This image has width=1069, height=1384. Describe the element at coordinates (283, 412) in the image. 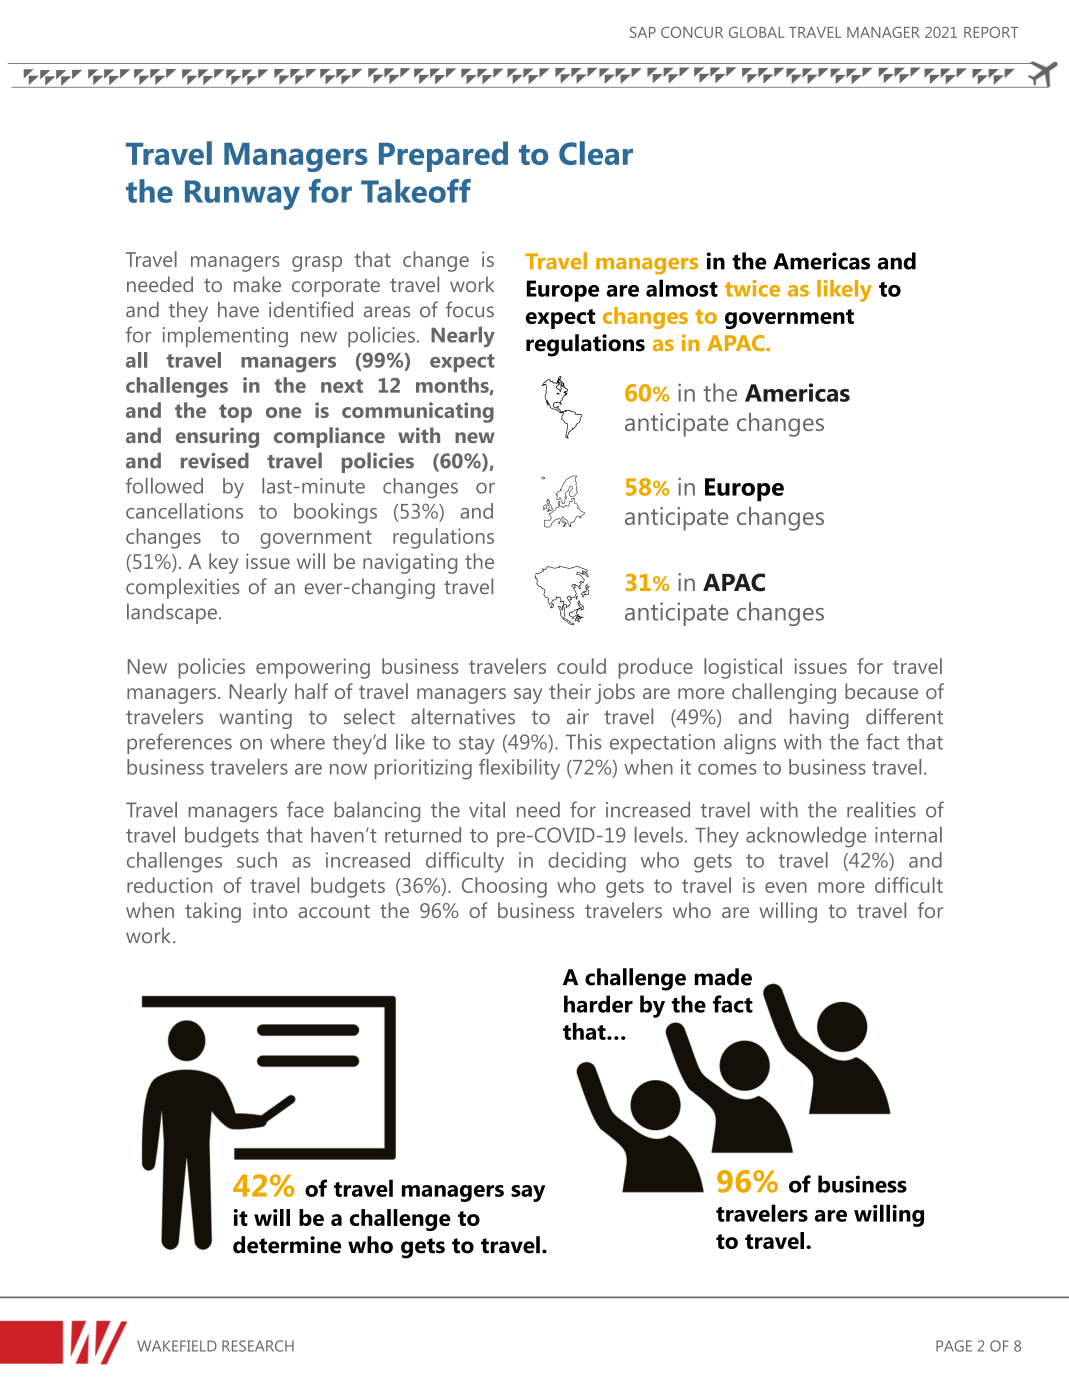

I see `one` at that location.
